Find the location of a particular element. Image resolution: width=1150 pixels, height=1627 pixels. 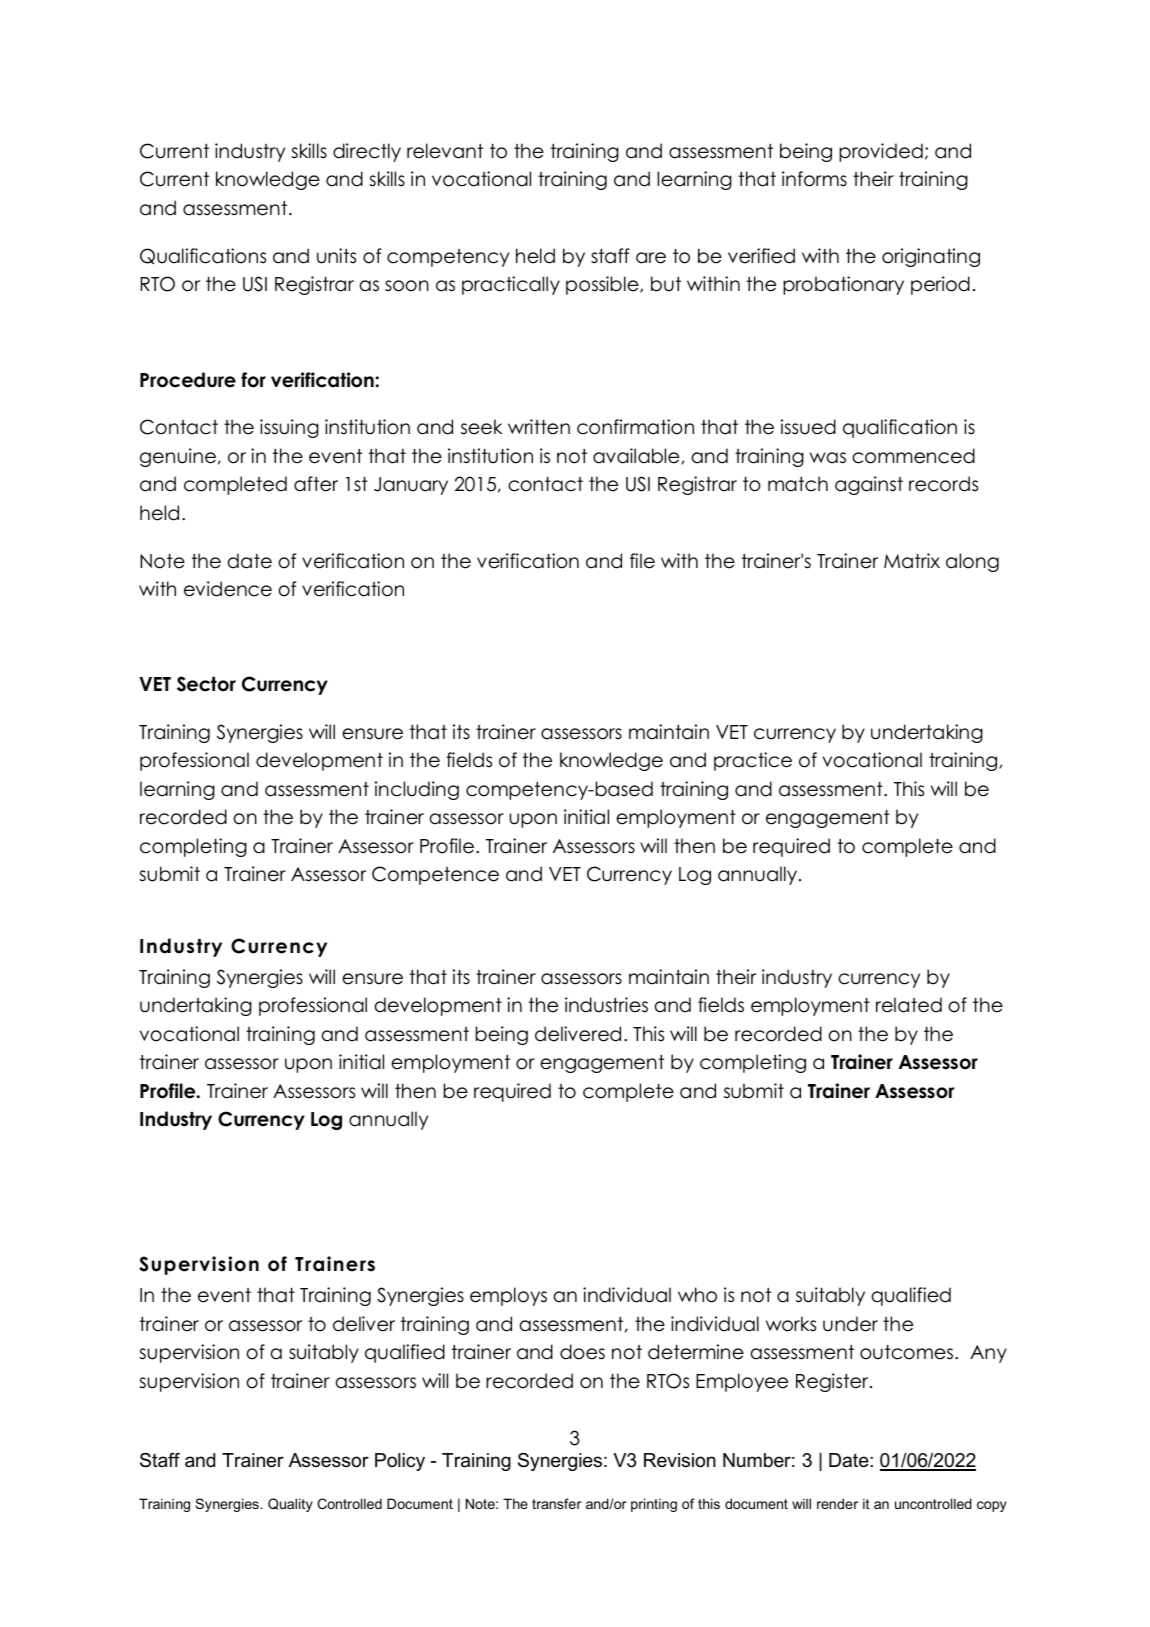

provided is located at coordinates (881, 152).
